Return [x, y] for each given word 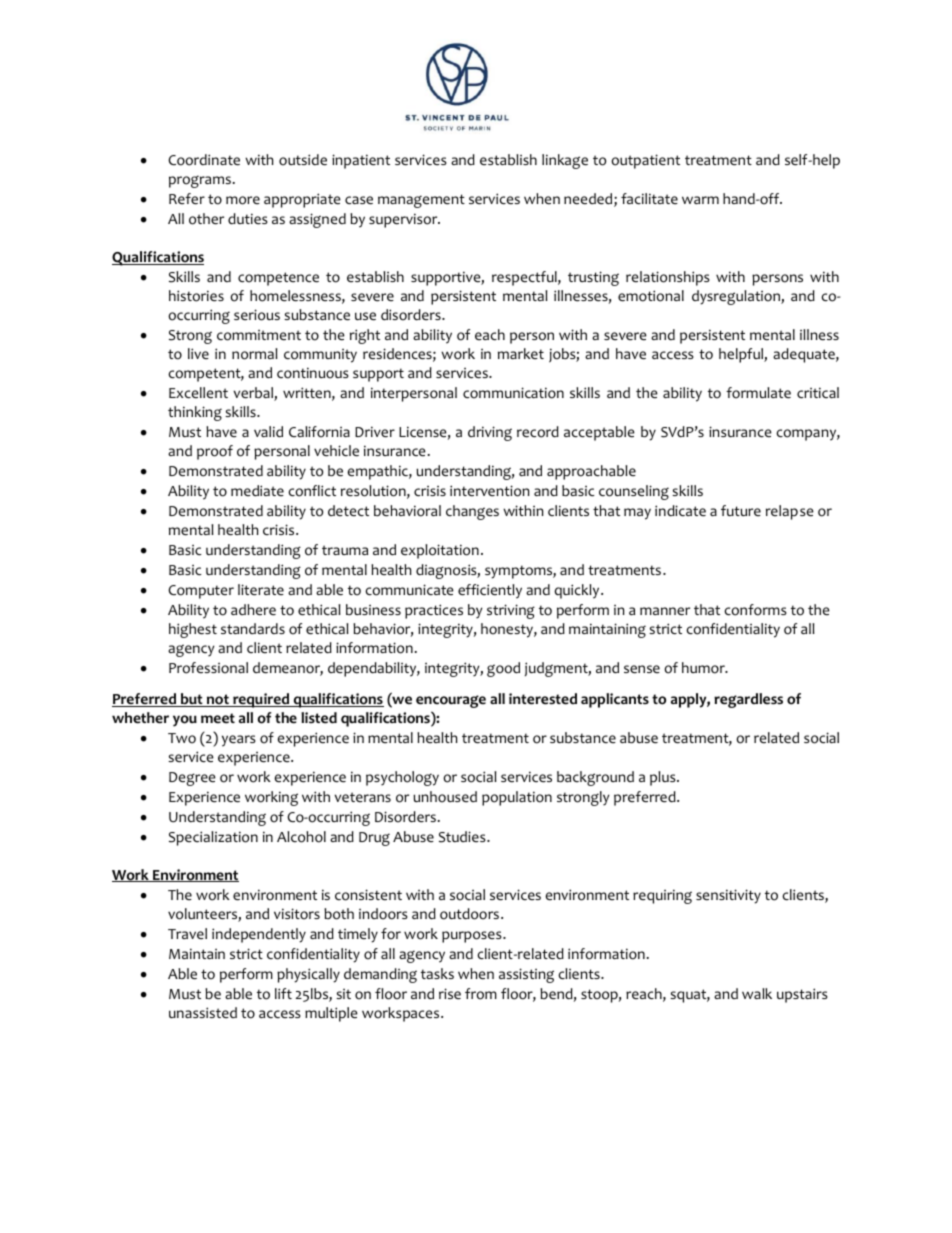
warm [700, 200]
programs [200, 181]
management [421, 201]
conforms [755, 610]
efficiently [490, 591]
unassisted [203, 1012]
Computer [201, 592]
